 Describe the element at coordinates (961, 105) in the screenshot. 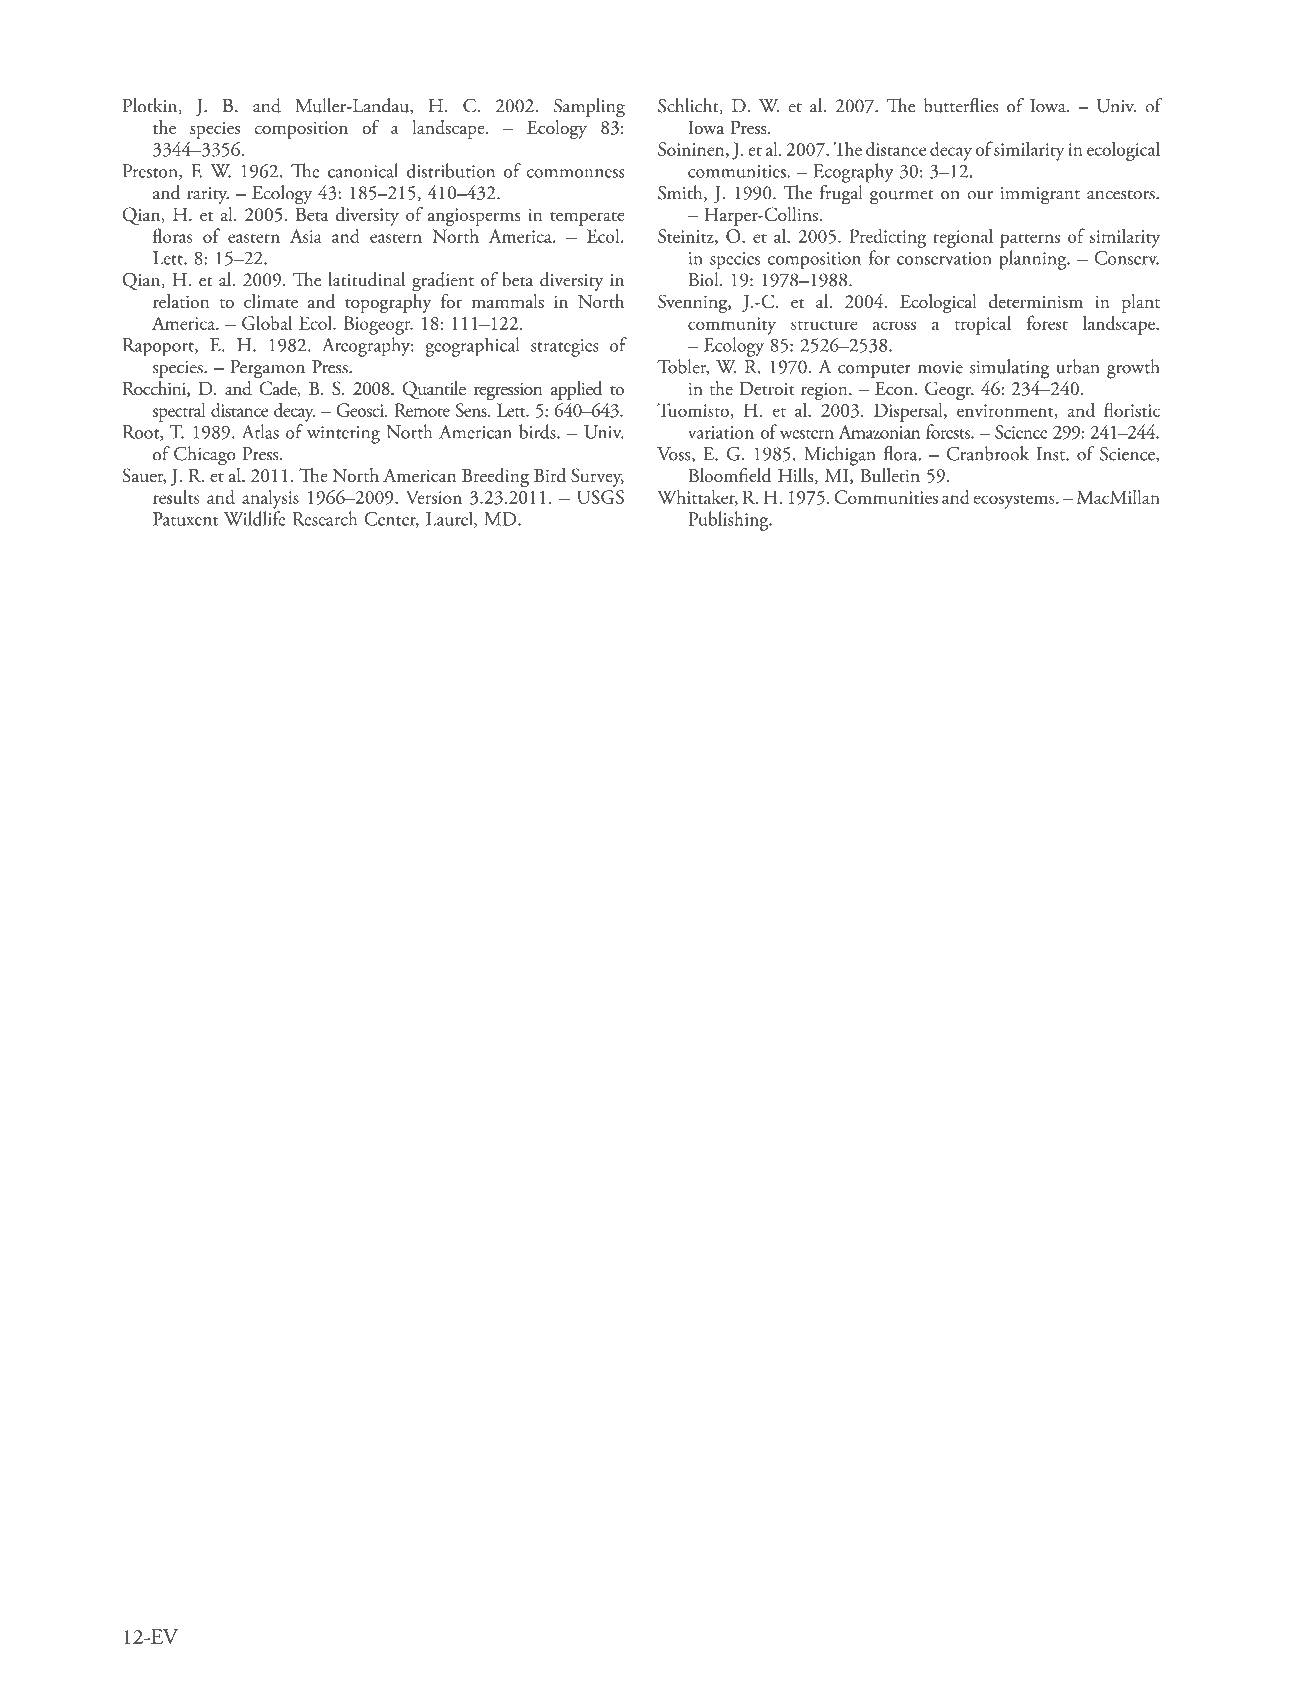

I see `butterflies` at that location.
